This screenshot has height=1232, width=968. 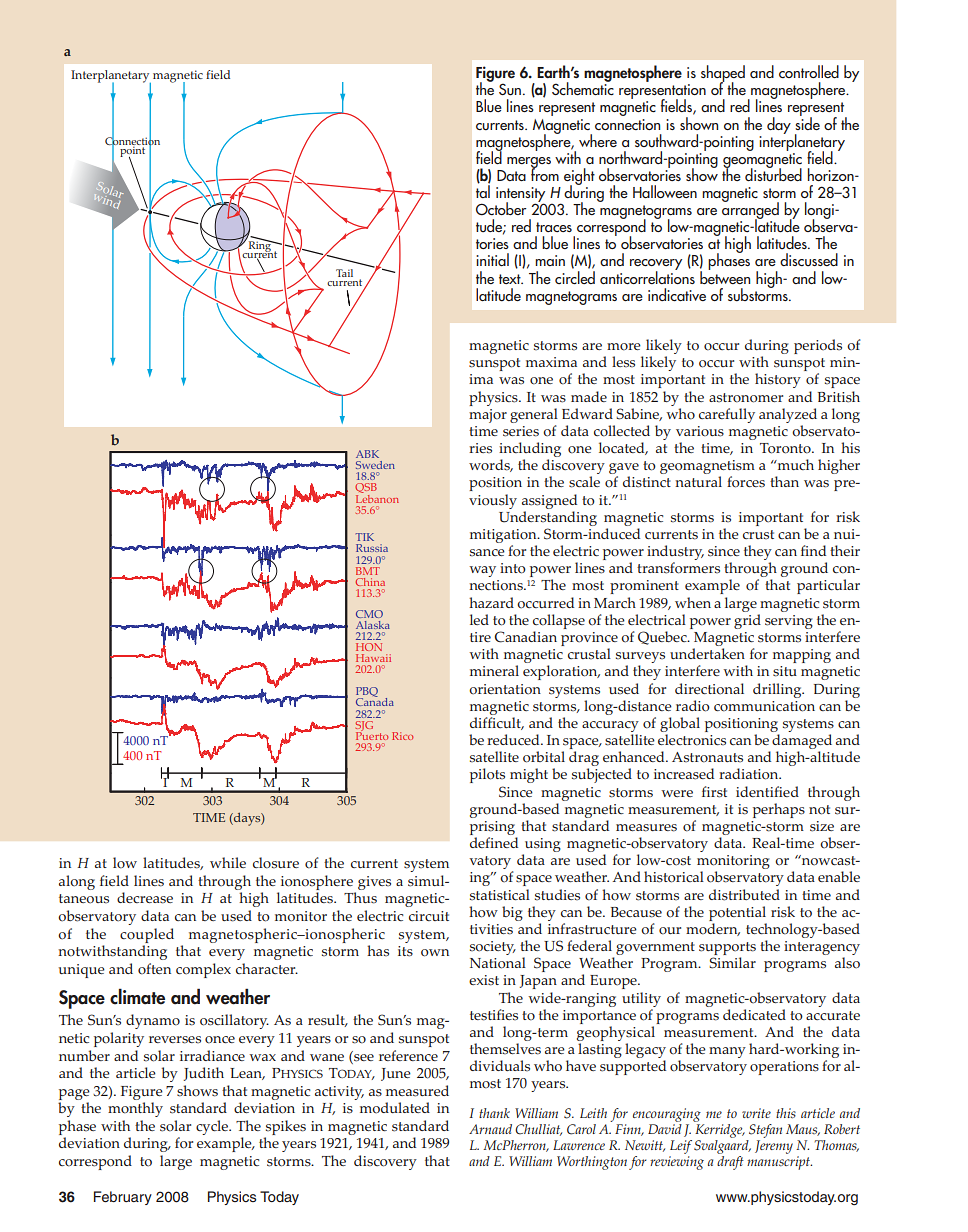 I want to click on merges, so click(x=529, y=163).
